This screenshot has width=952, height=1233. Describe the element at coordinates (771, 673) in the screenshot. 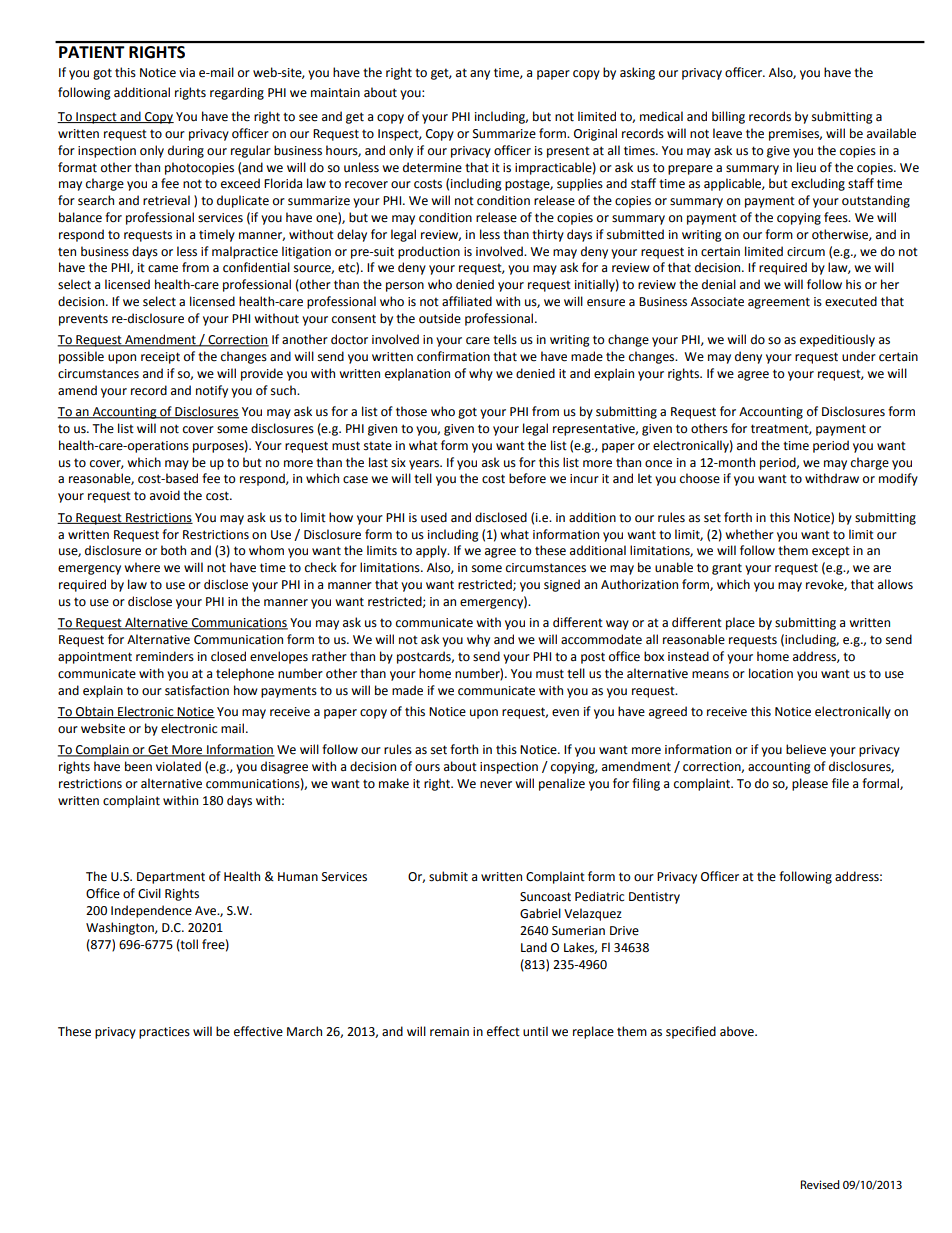

I see `location` at that location.
